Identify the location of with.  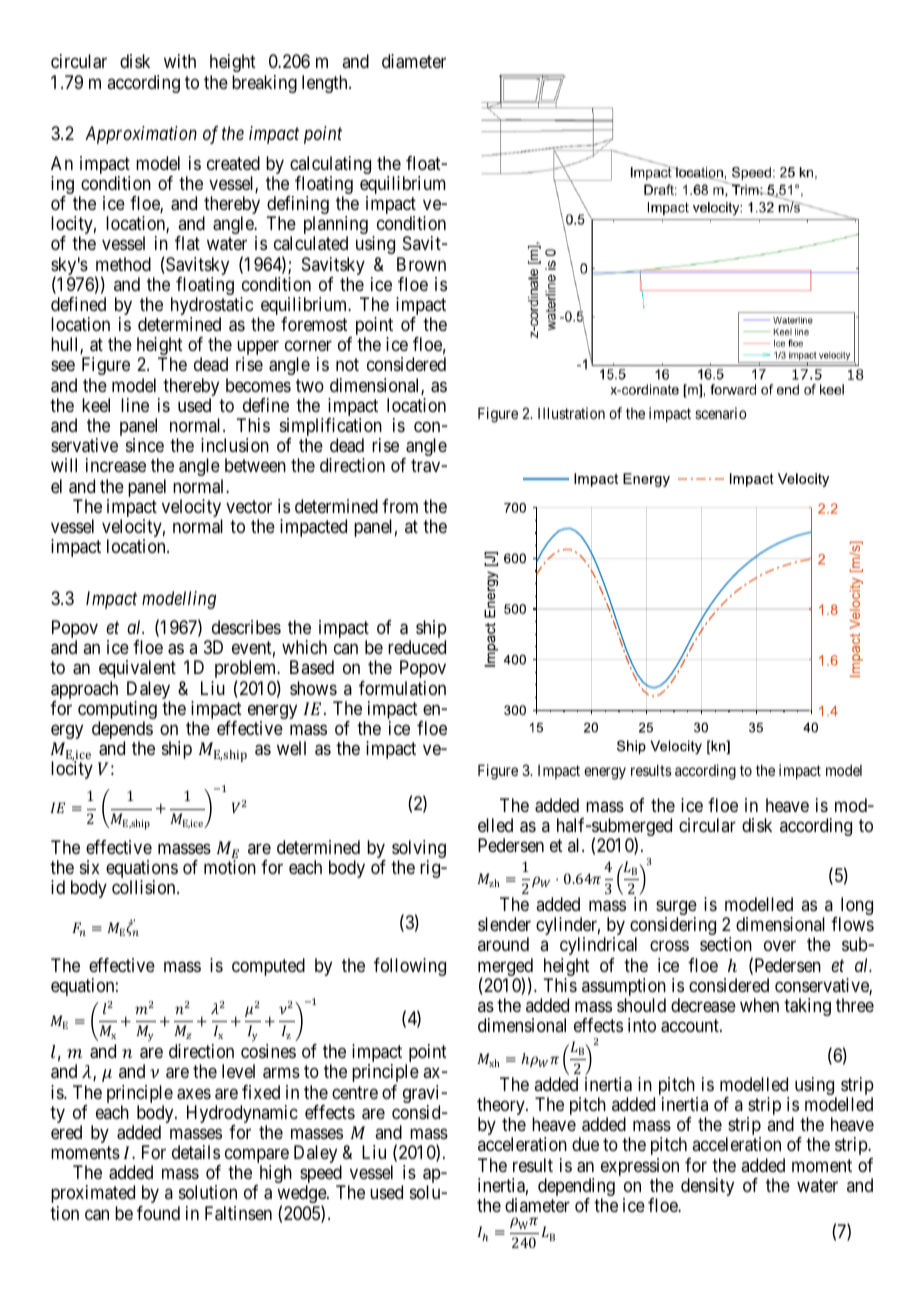
(180, 61).
